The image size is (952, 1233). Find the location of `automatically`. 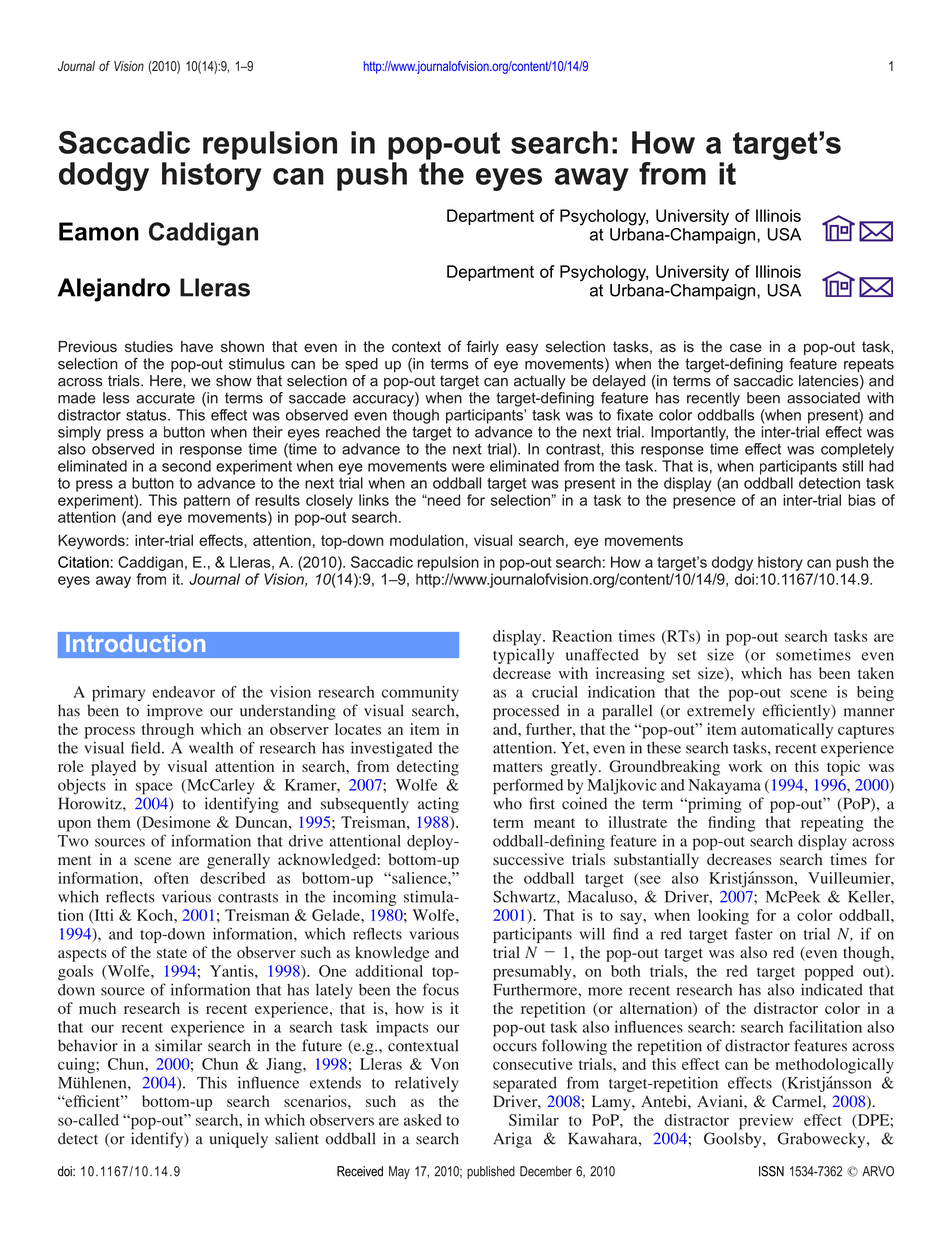

automatically is located at coordinates (787, 731).
